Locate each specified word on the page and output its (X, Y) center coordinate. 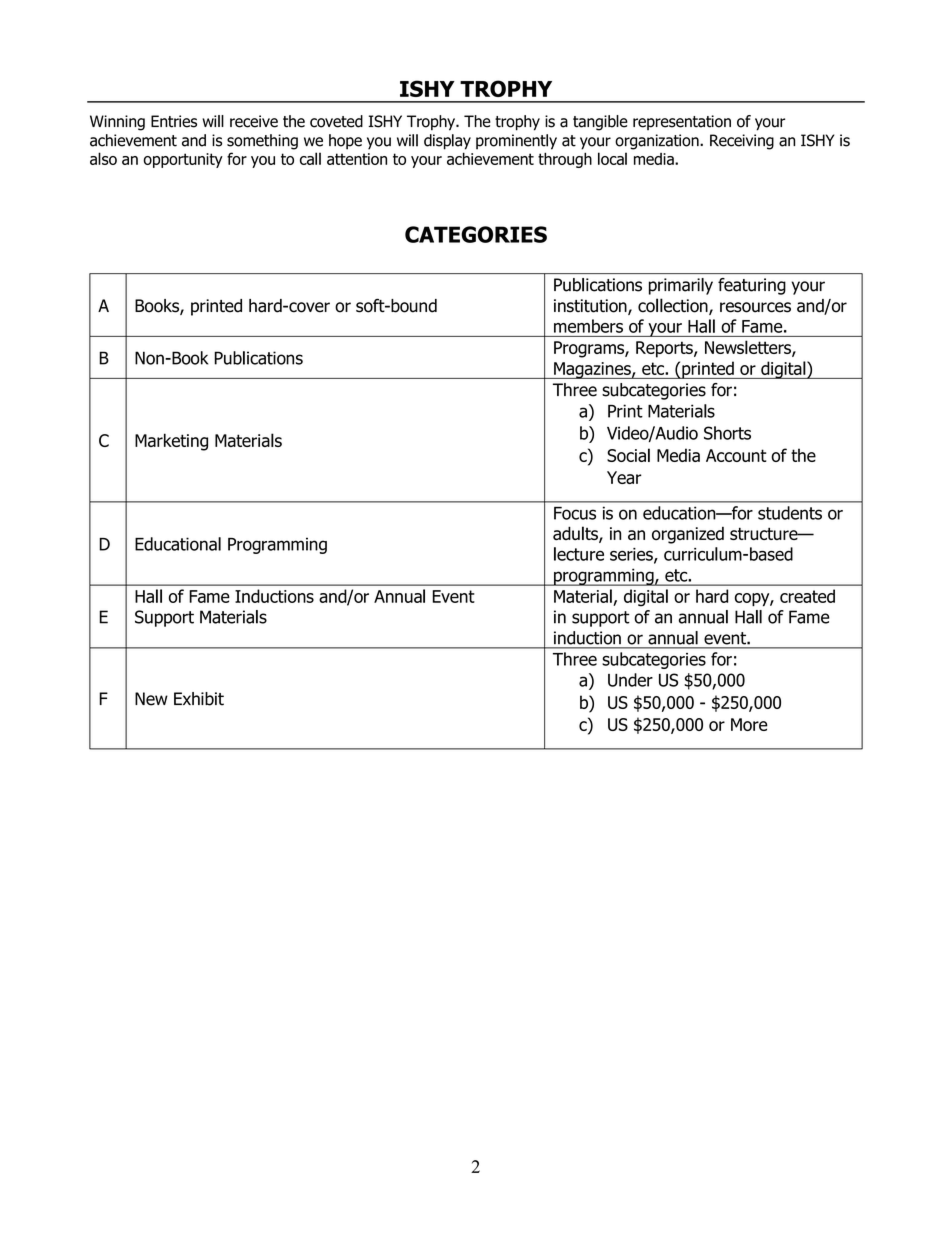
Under (630, 680)
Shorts (727, 433)
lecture (579, 554)
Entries (174, 121)
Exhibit (199, 699)
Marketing (171, 442)
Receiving (742, 142)
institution (591, 307)
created (807, 596)
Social (628, 455)
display (447, 142)
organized (688, 535)
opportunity (183, 160)
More (749, 724)
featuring (752, 286)
